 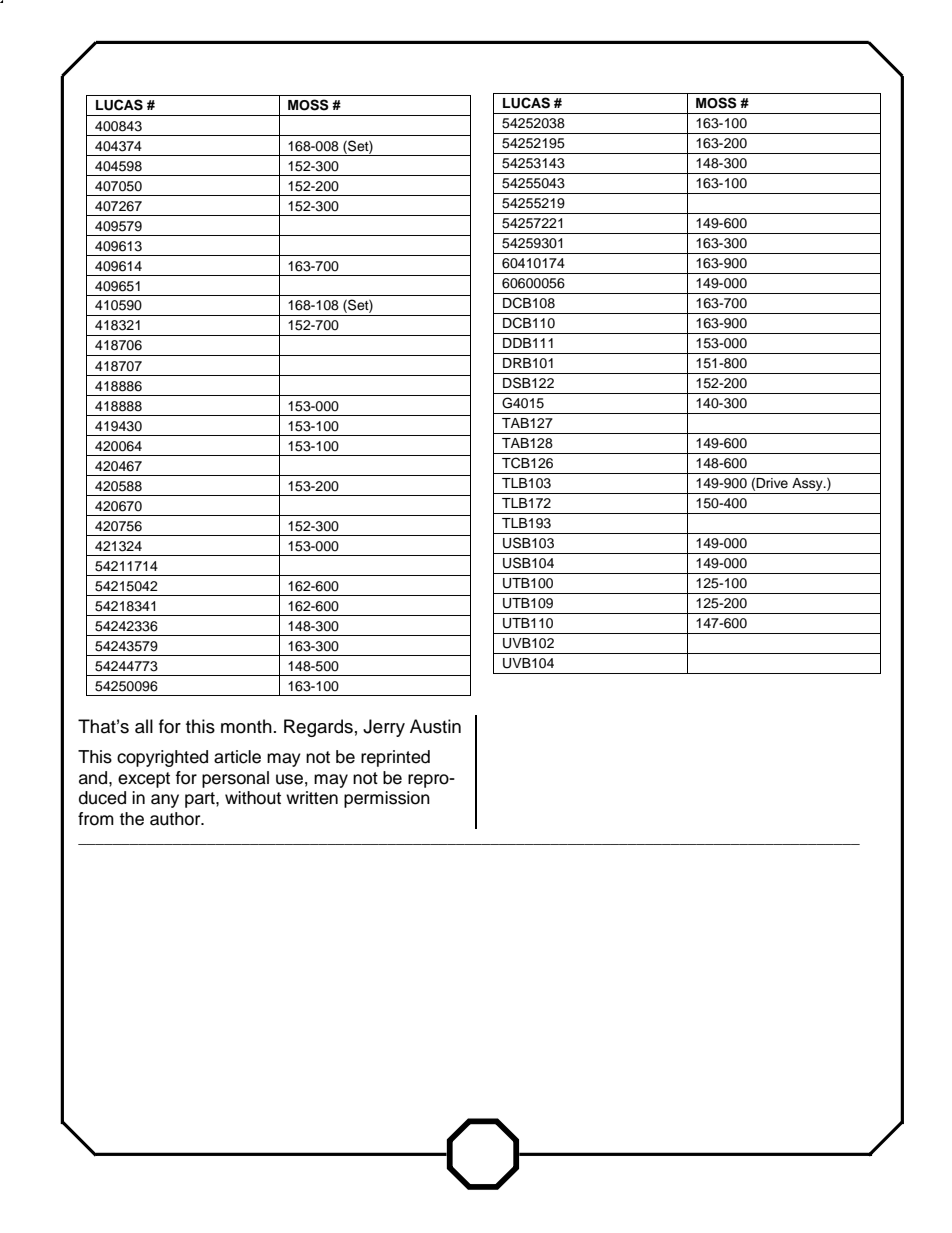 What do you see at coordinates (395, 758) in the screenshot?
I see `reprinted` at bounding box center [395, 758].
